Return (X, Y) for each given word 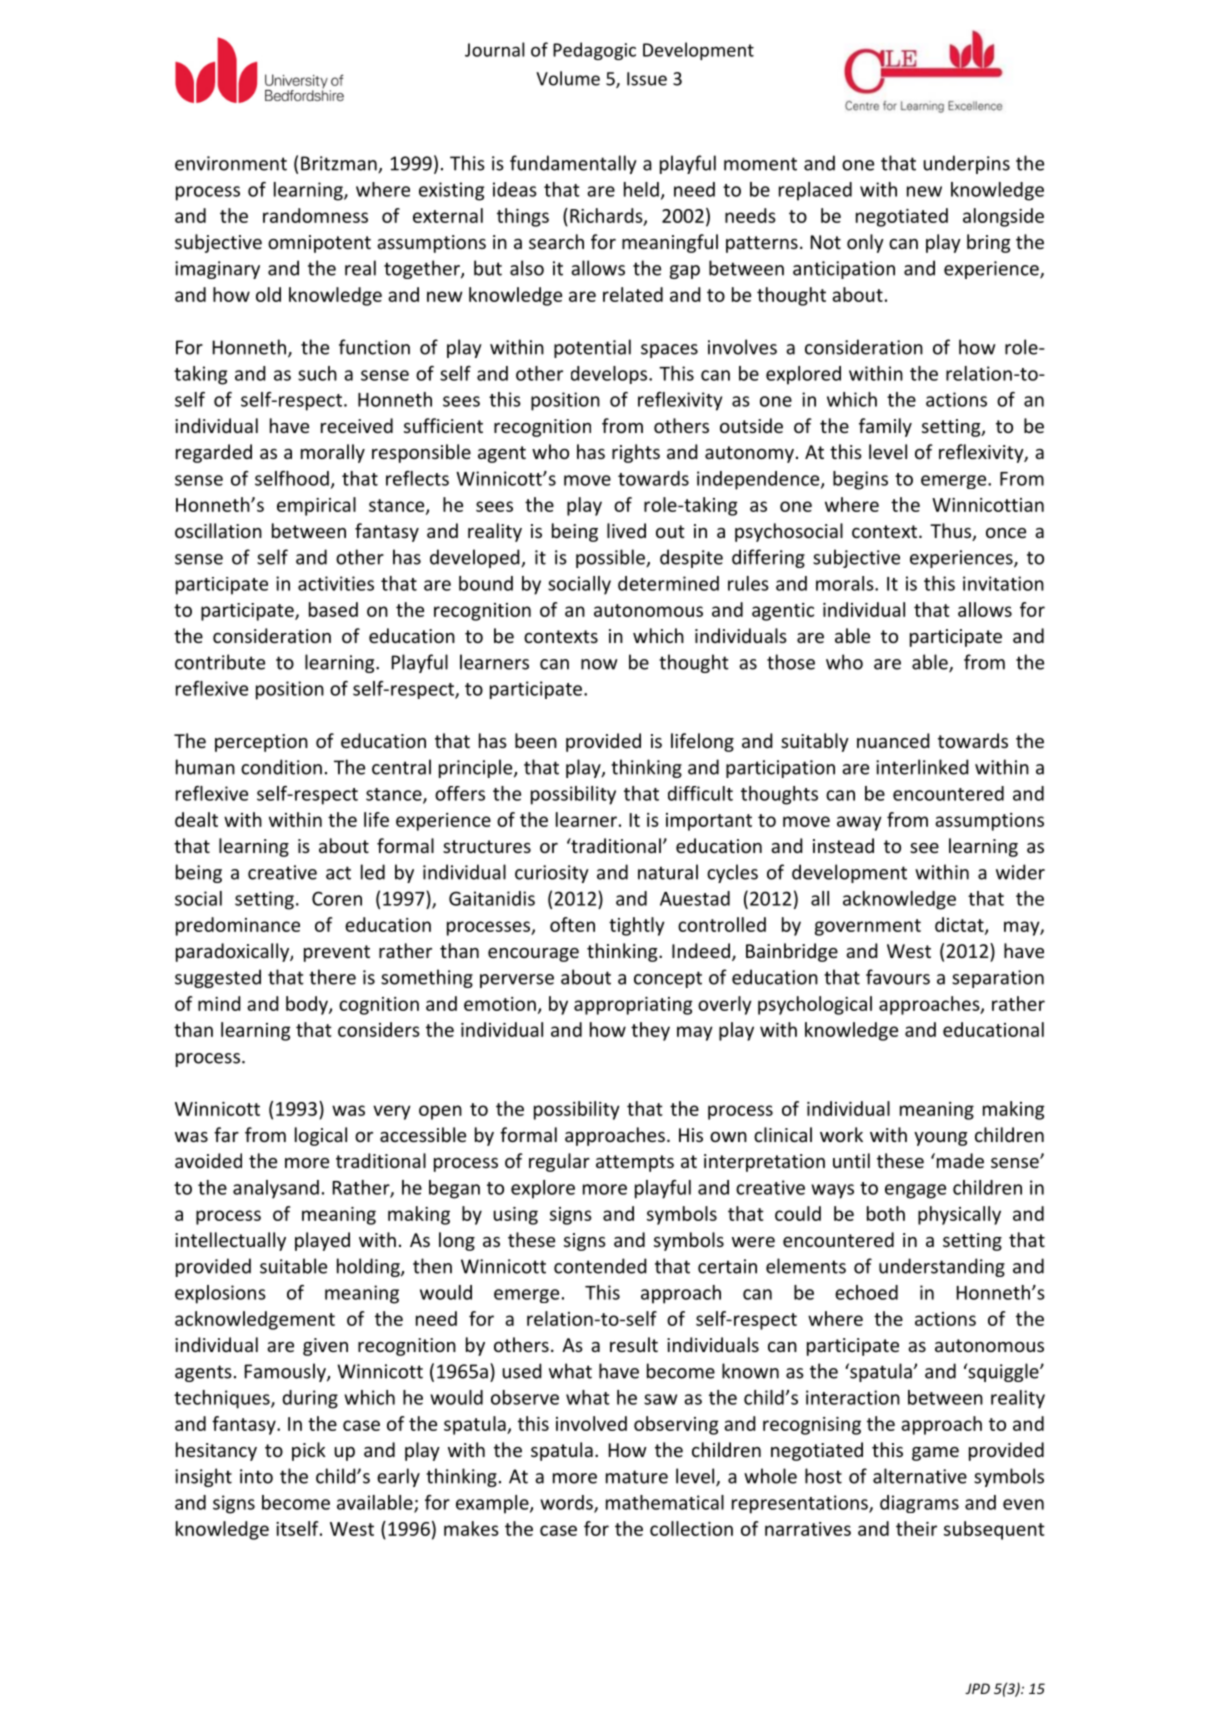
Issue (647, 79)
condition (281, 767)
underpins (966, 164)
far (226, 1134)
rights (636, 453)
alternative (920, 1476)
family (885, 427)
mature (637, 1477)
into (256, 1476)
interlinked (922, 767)
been (536, 740)
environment (231, 163)
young (940, 1139)
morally (333, 453)
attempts (635, 1163)
